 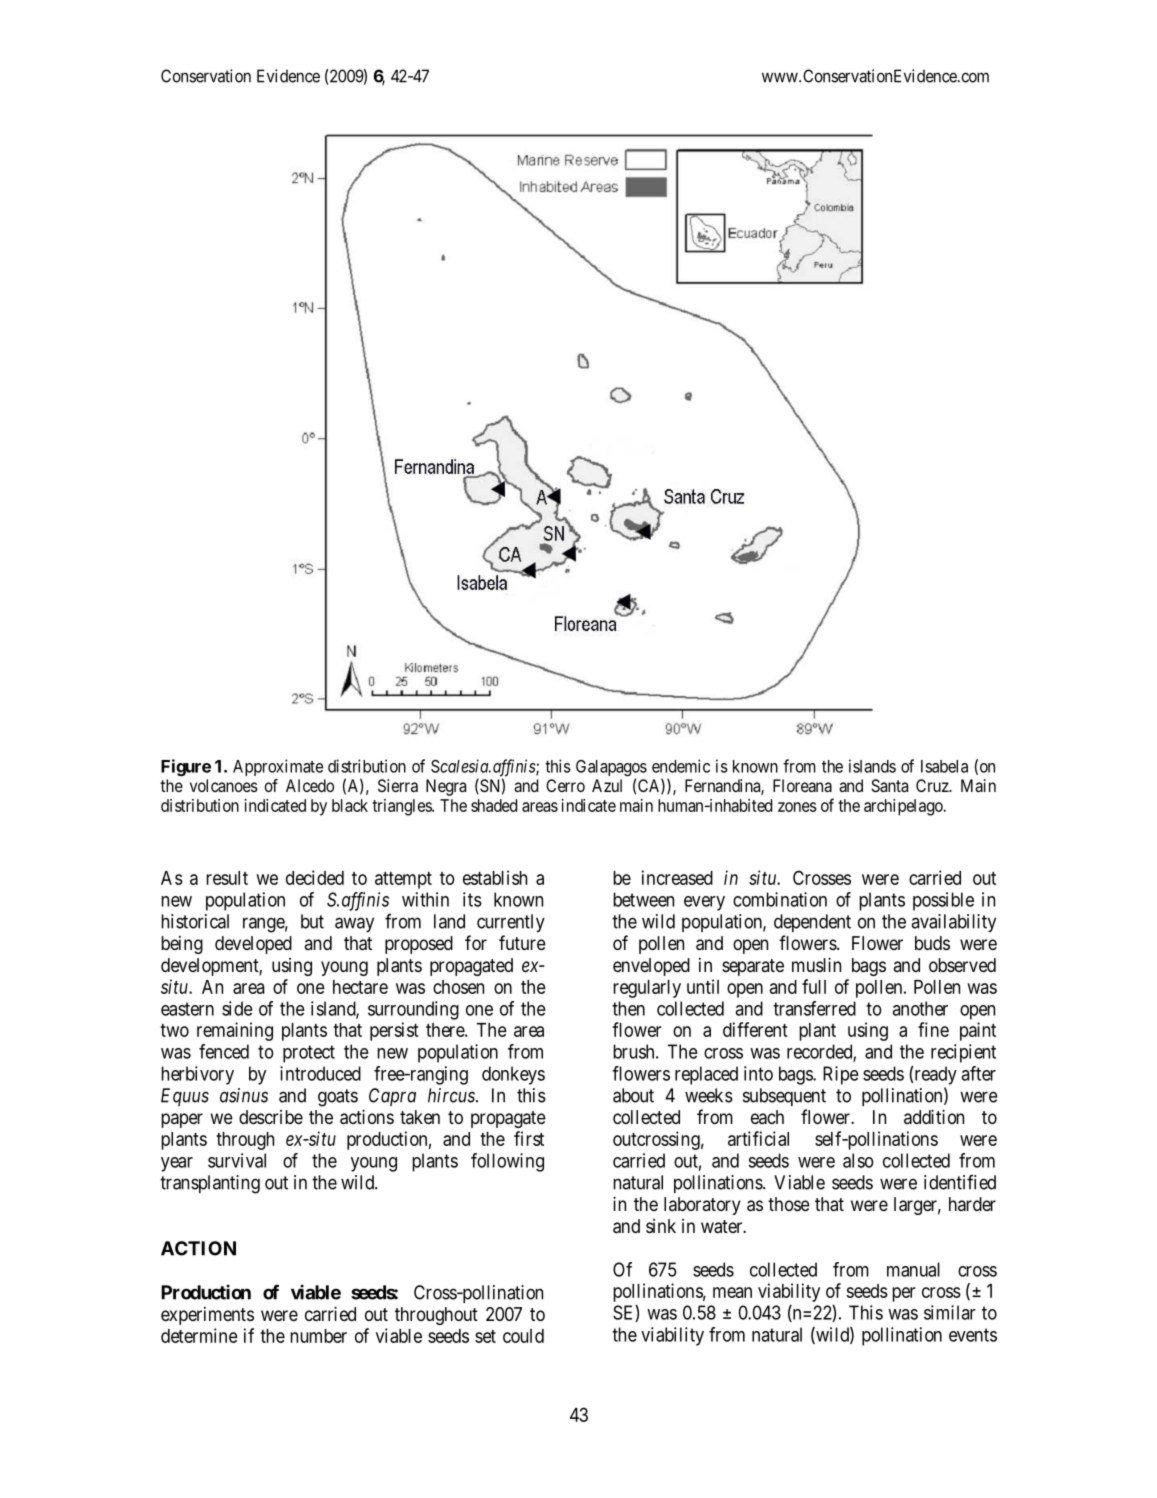 I want to click on dependent, so click(x=812, y=923).
